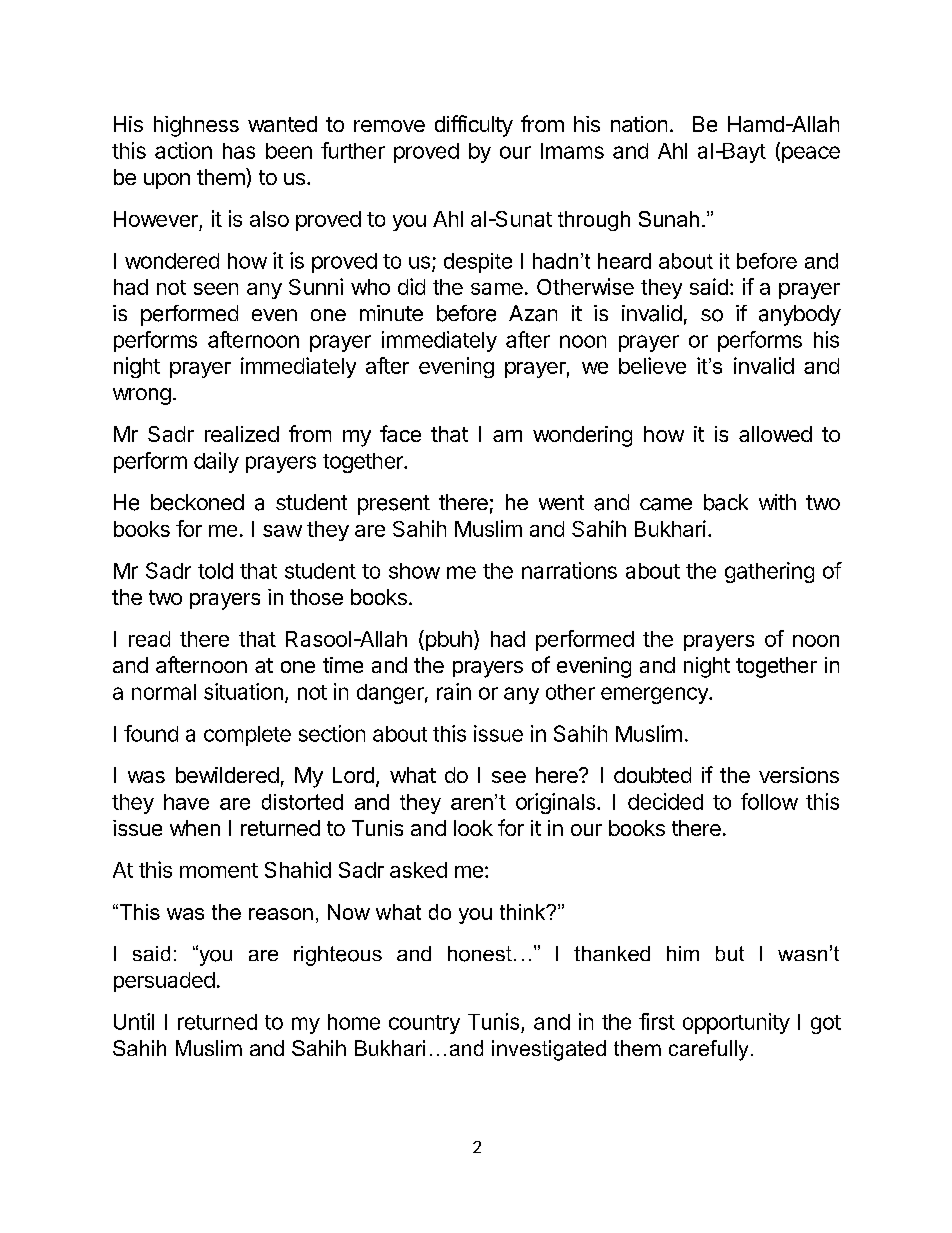 The height and width of the screenshot is (1233, 952). Describe the element at coordinates (799, 775) in the screenshot. I see `versions` at that location.
